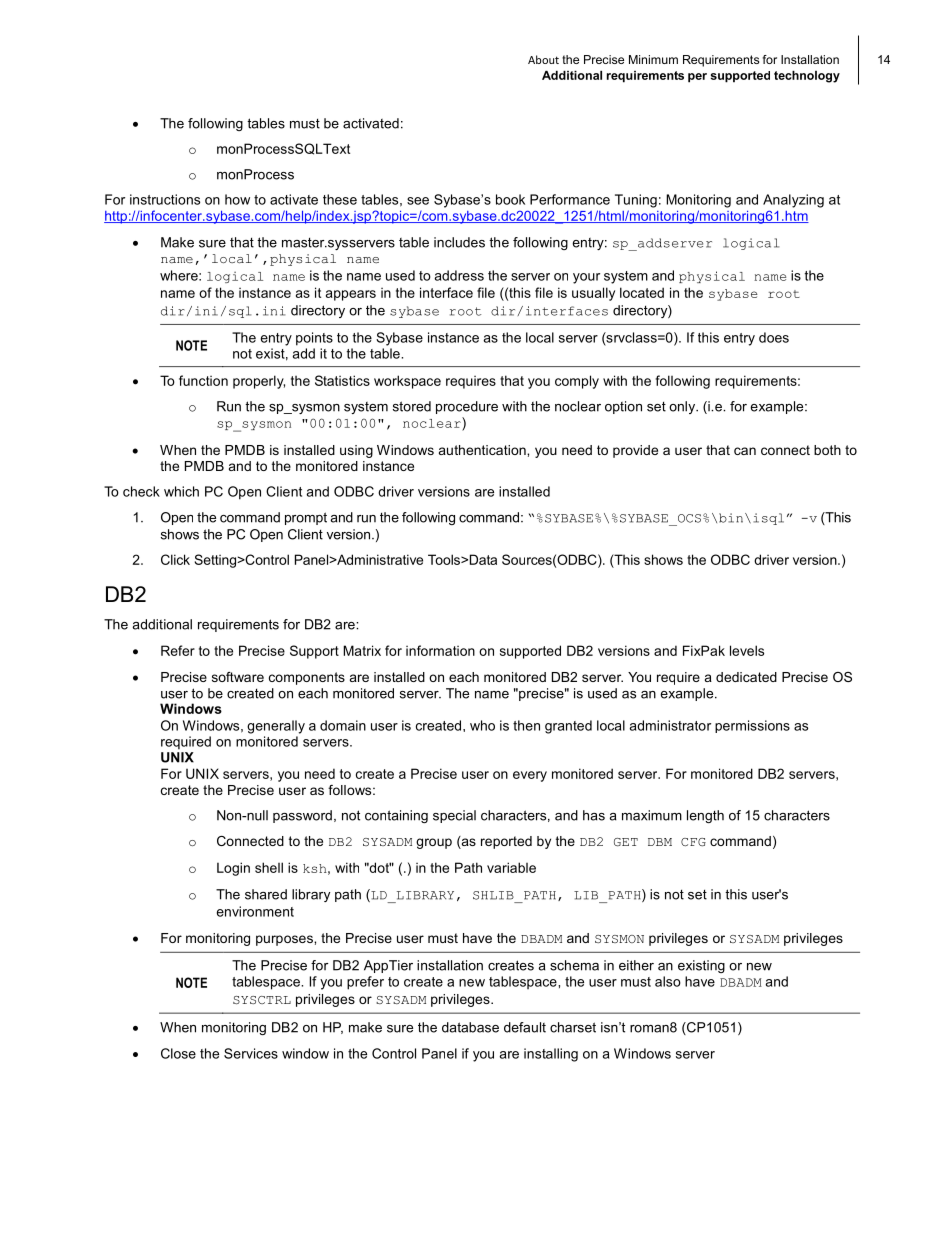 Image resolution: width=952 pixels, height=1233 pixels. Describe the element at coordinates (543, 59) in the screenshot. I see `About` at that location.
